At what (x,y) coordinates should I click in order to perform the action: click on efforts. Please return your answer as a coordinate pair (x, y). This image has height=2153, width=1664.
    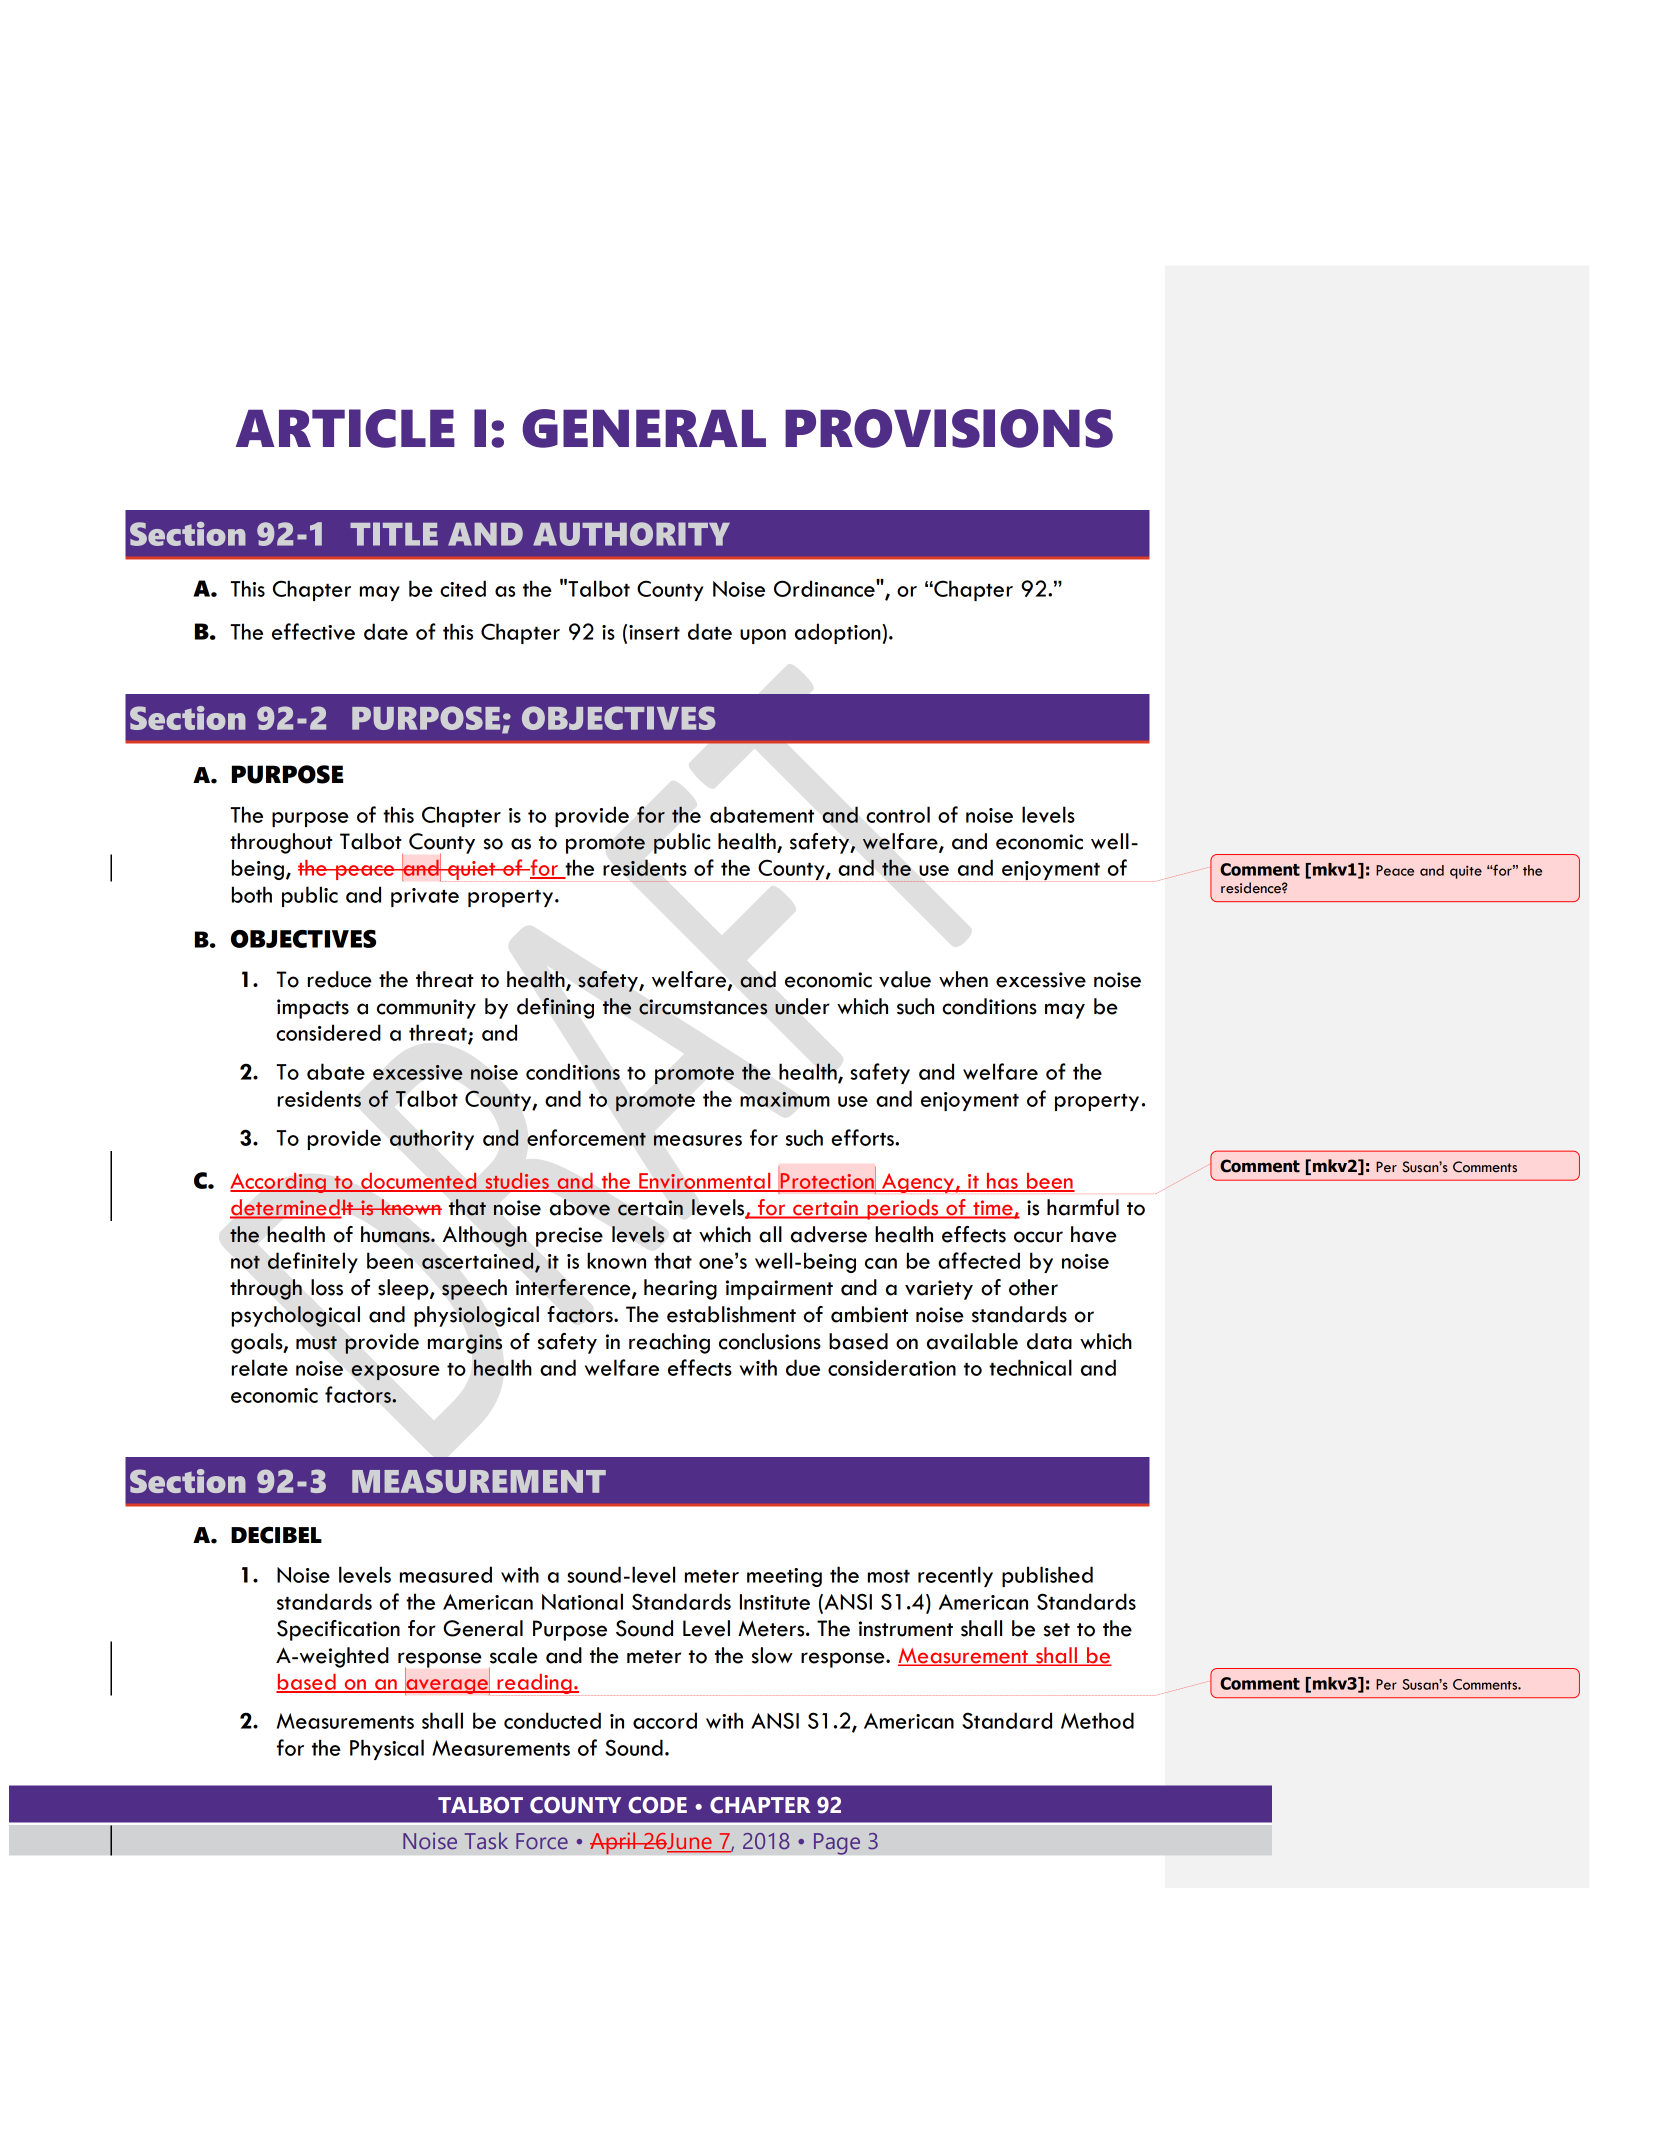
    Looking at the image, I should click on (863, 1137).
